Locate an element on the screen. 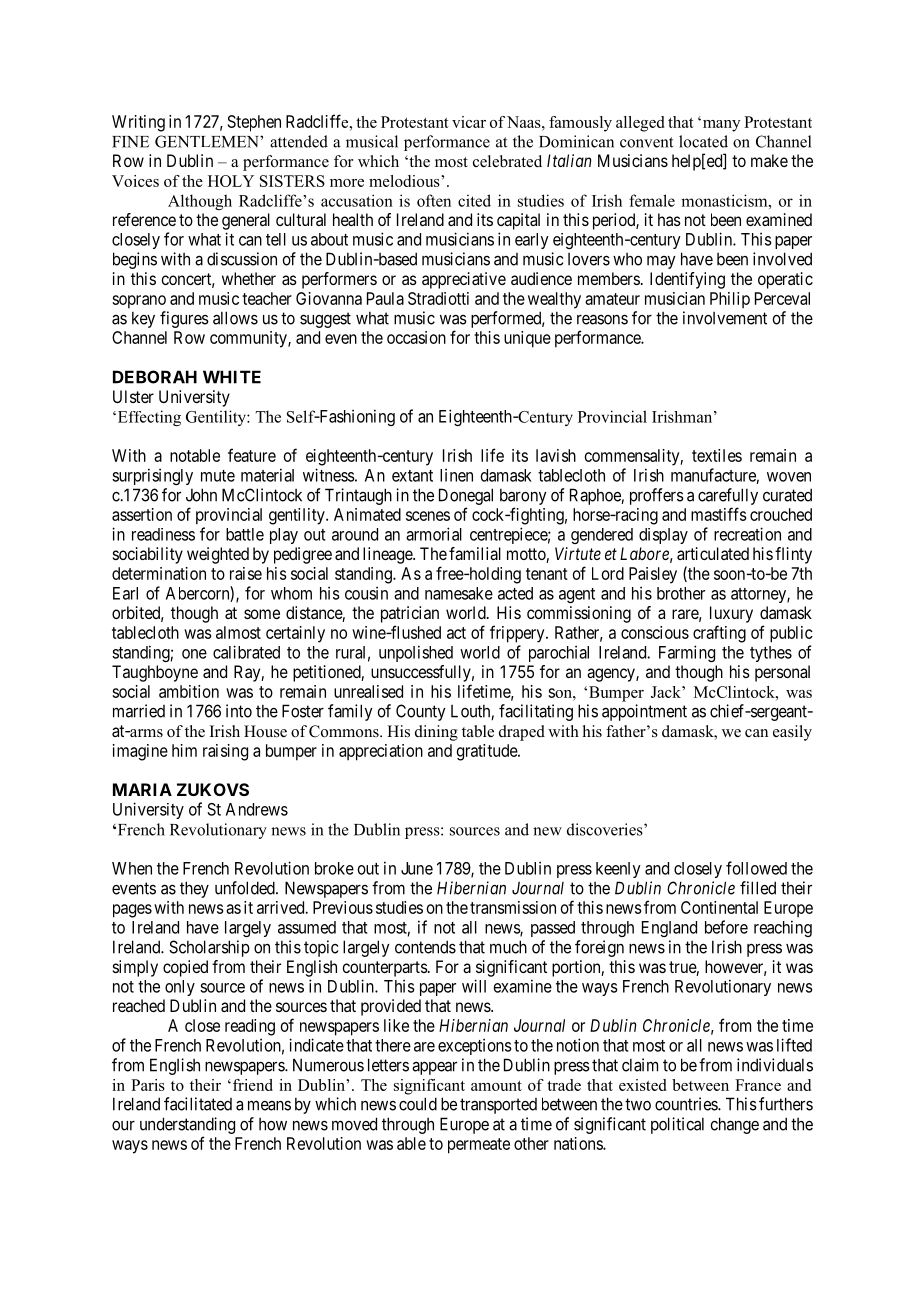 The height and width of the screenshot is (1308, 924). namesake is located at coordinates (459, 593).
